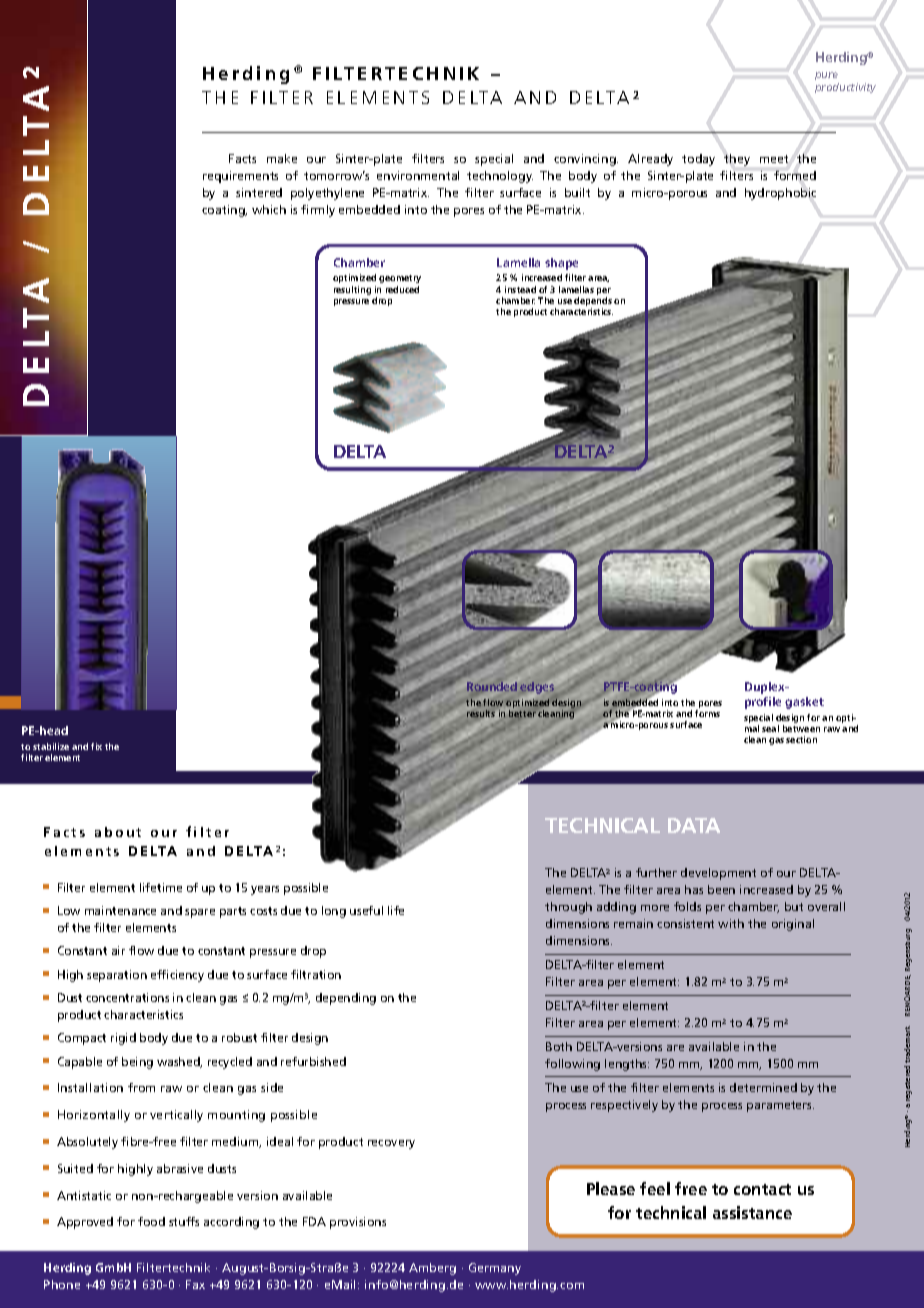  I want to click on forms, so click(707, 713).
